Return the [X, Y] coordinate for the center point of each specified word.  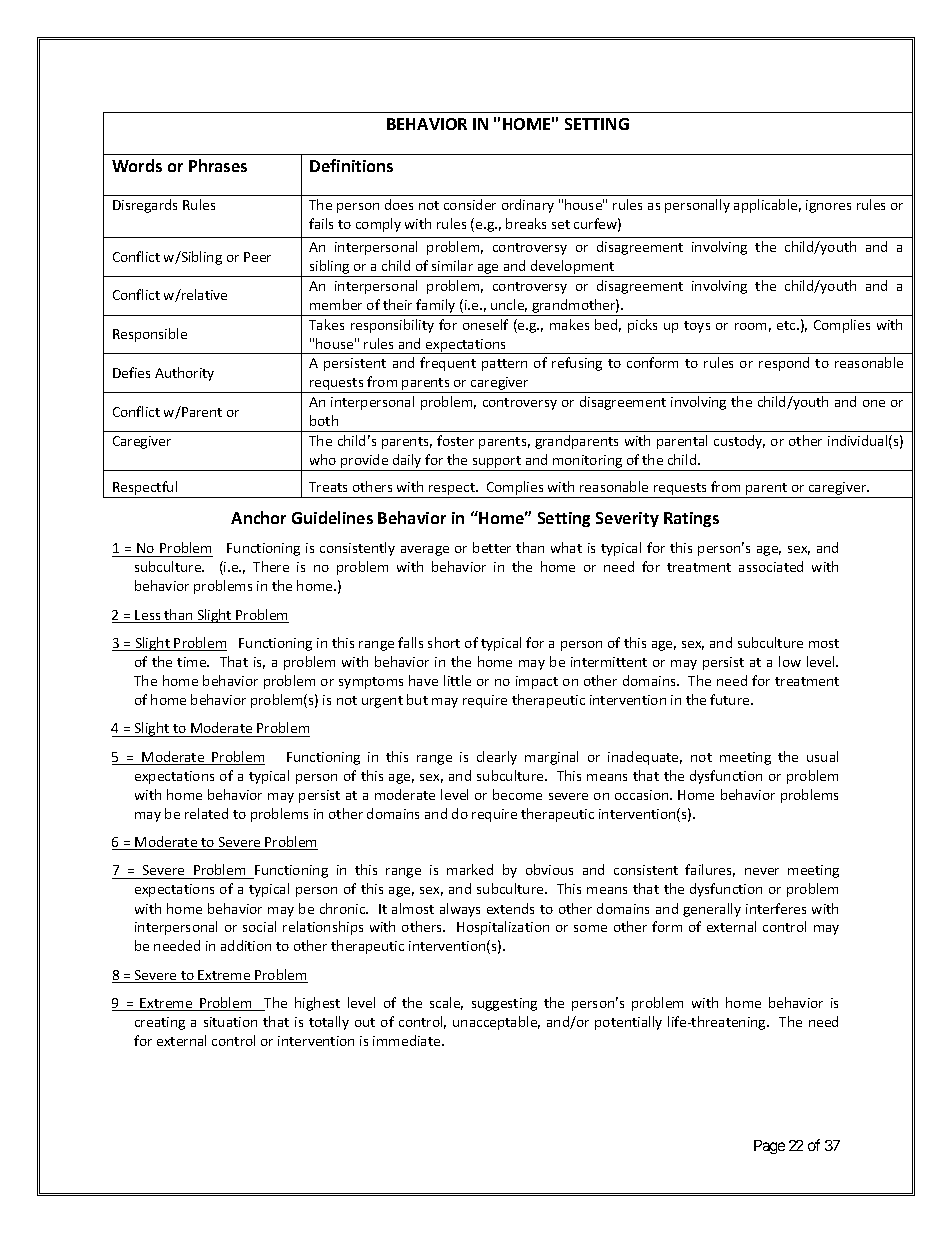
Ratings [691, 519]
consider [470, 204]
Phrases [218, 165]
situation [230, 1022]
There [271, 566]
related [206, 813]
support [496, 463]
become [517, 794]
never [762, 871]
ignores [828, 206]
